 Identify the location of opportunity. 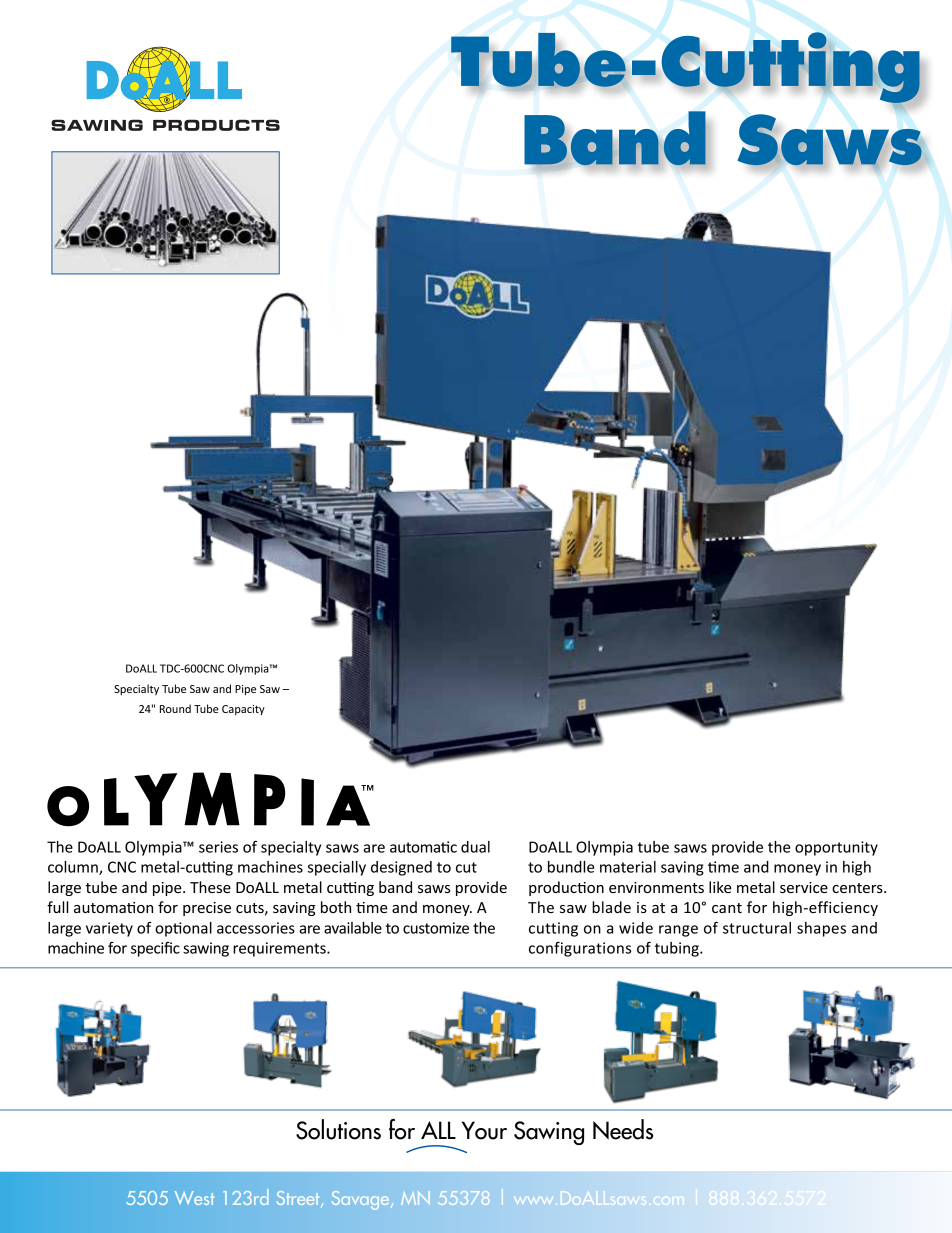
(836, 848).
